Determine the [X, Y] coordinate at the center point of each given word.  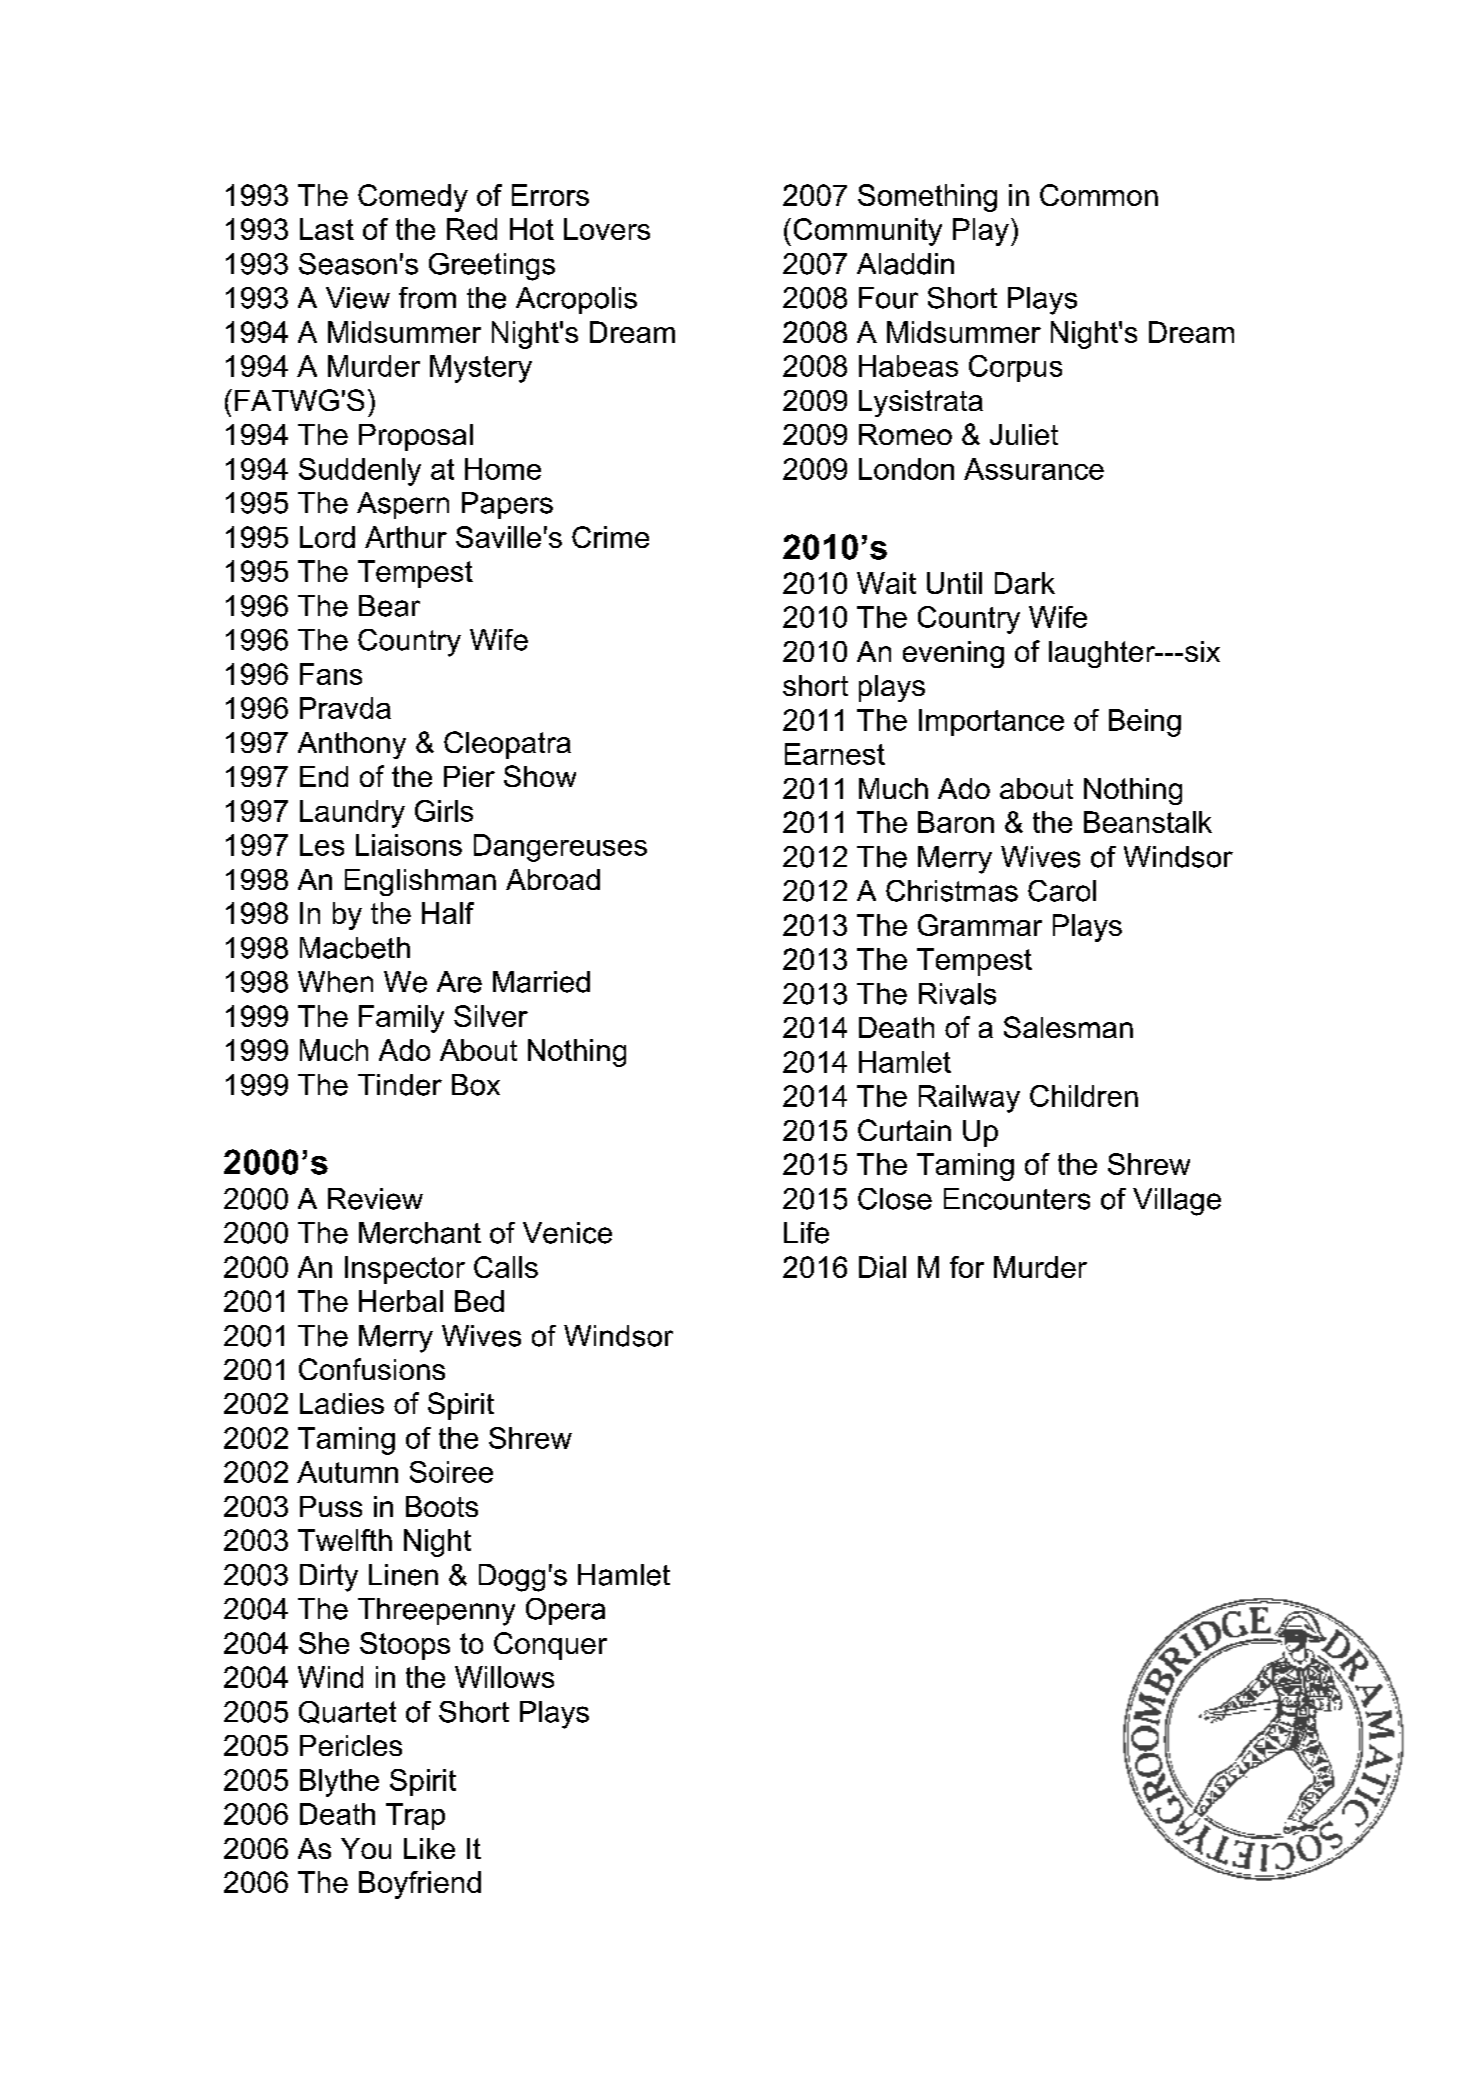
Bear [389, 606]
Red [472, 229]
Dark [1025, 583]
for [967, 1267]
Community [868, 232]
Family [401, 1019]
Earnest [835, 754]
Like [429, 1848]
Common [1099, 195]
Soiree [451, 1472]
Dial [882, 1267]
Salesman [1068, 1027]
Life [806, 1233]
